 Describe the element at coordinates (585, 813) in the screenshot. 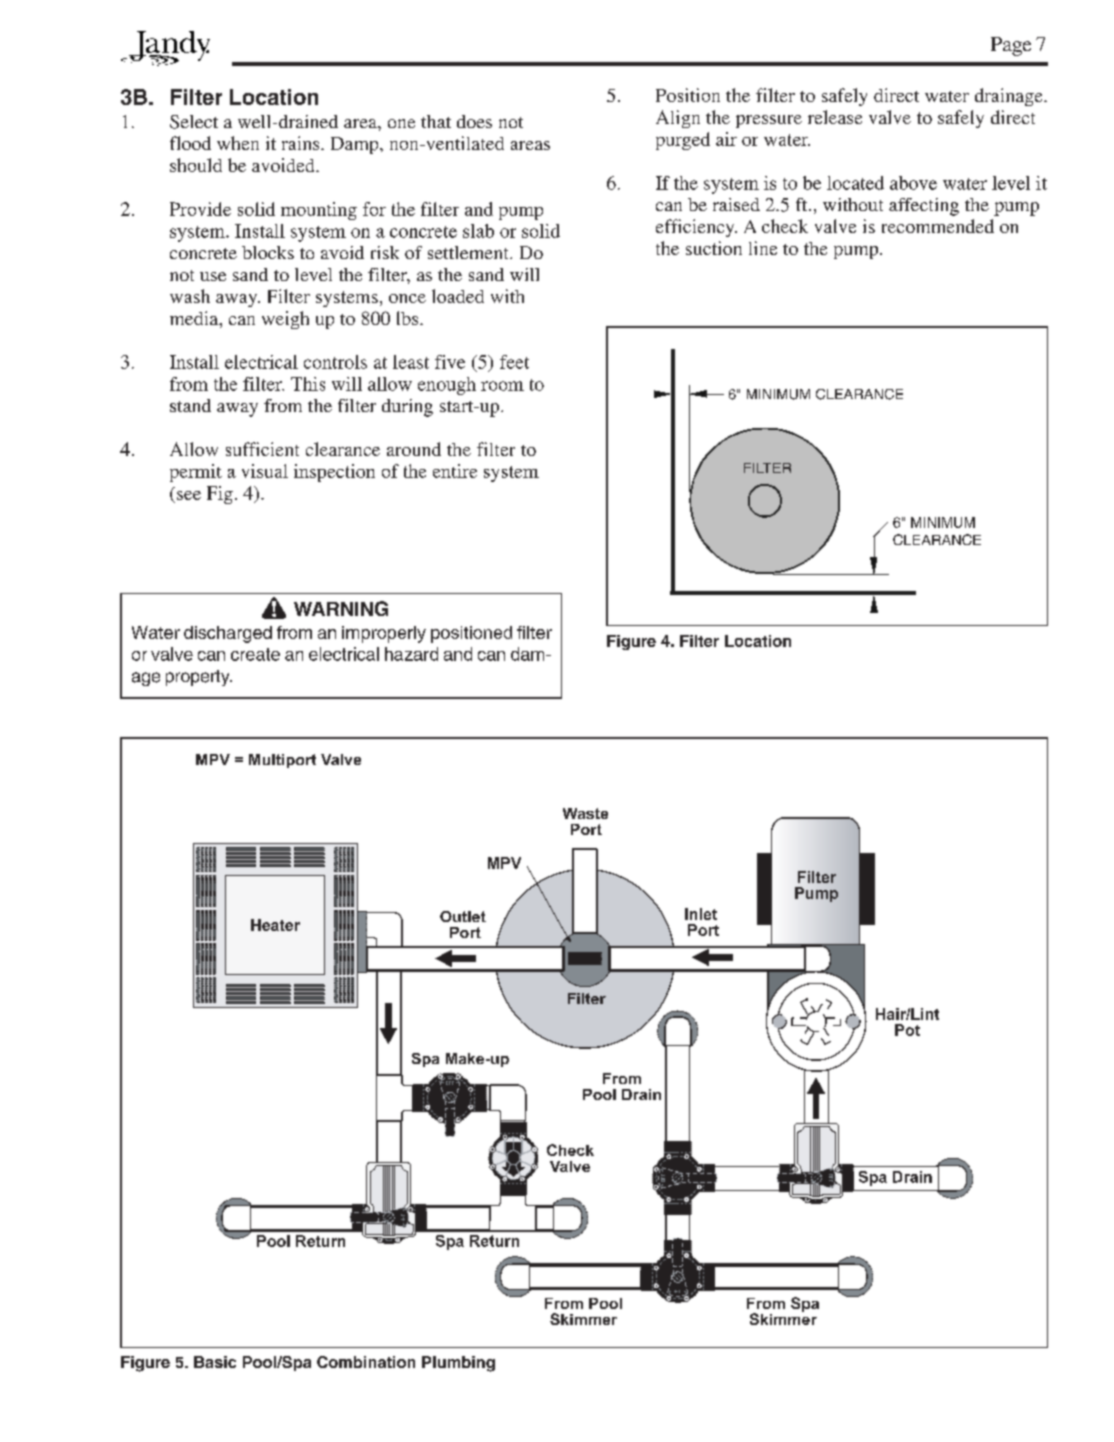

I see `Waste` at that location.
